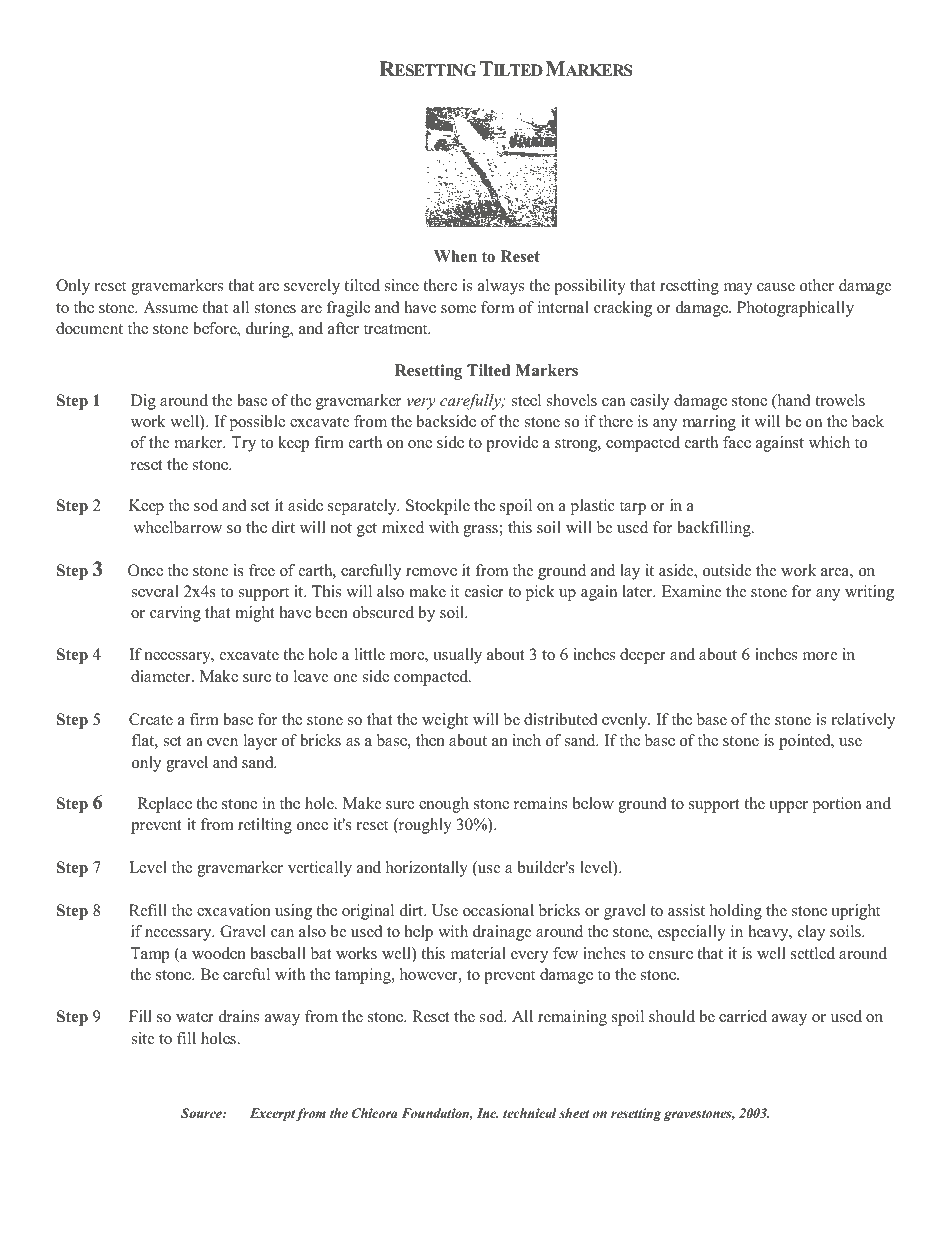 Image resolution: width=952 pixels, height=1233 pixels. Describe the element at coordinates (170, 307) in the document. I see `Assume` at that location.
